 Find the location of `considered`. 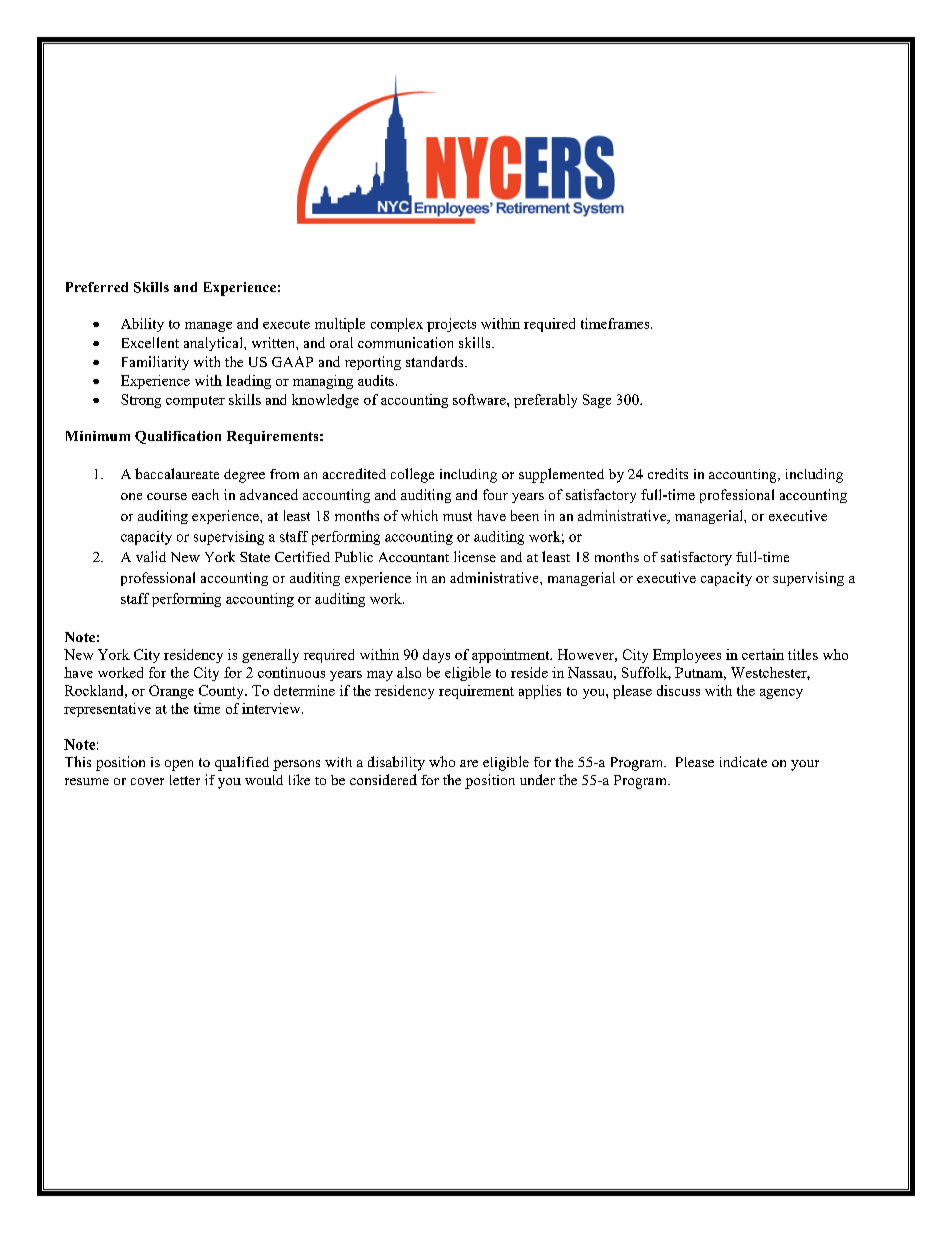

considered is located at coordinates (383, 779).
